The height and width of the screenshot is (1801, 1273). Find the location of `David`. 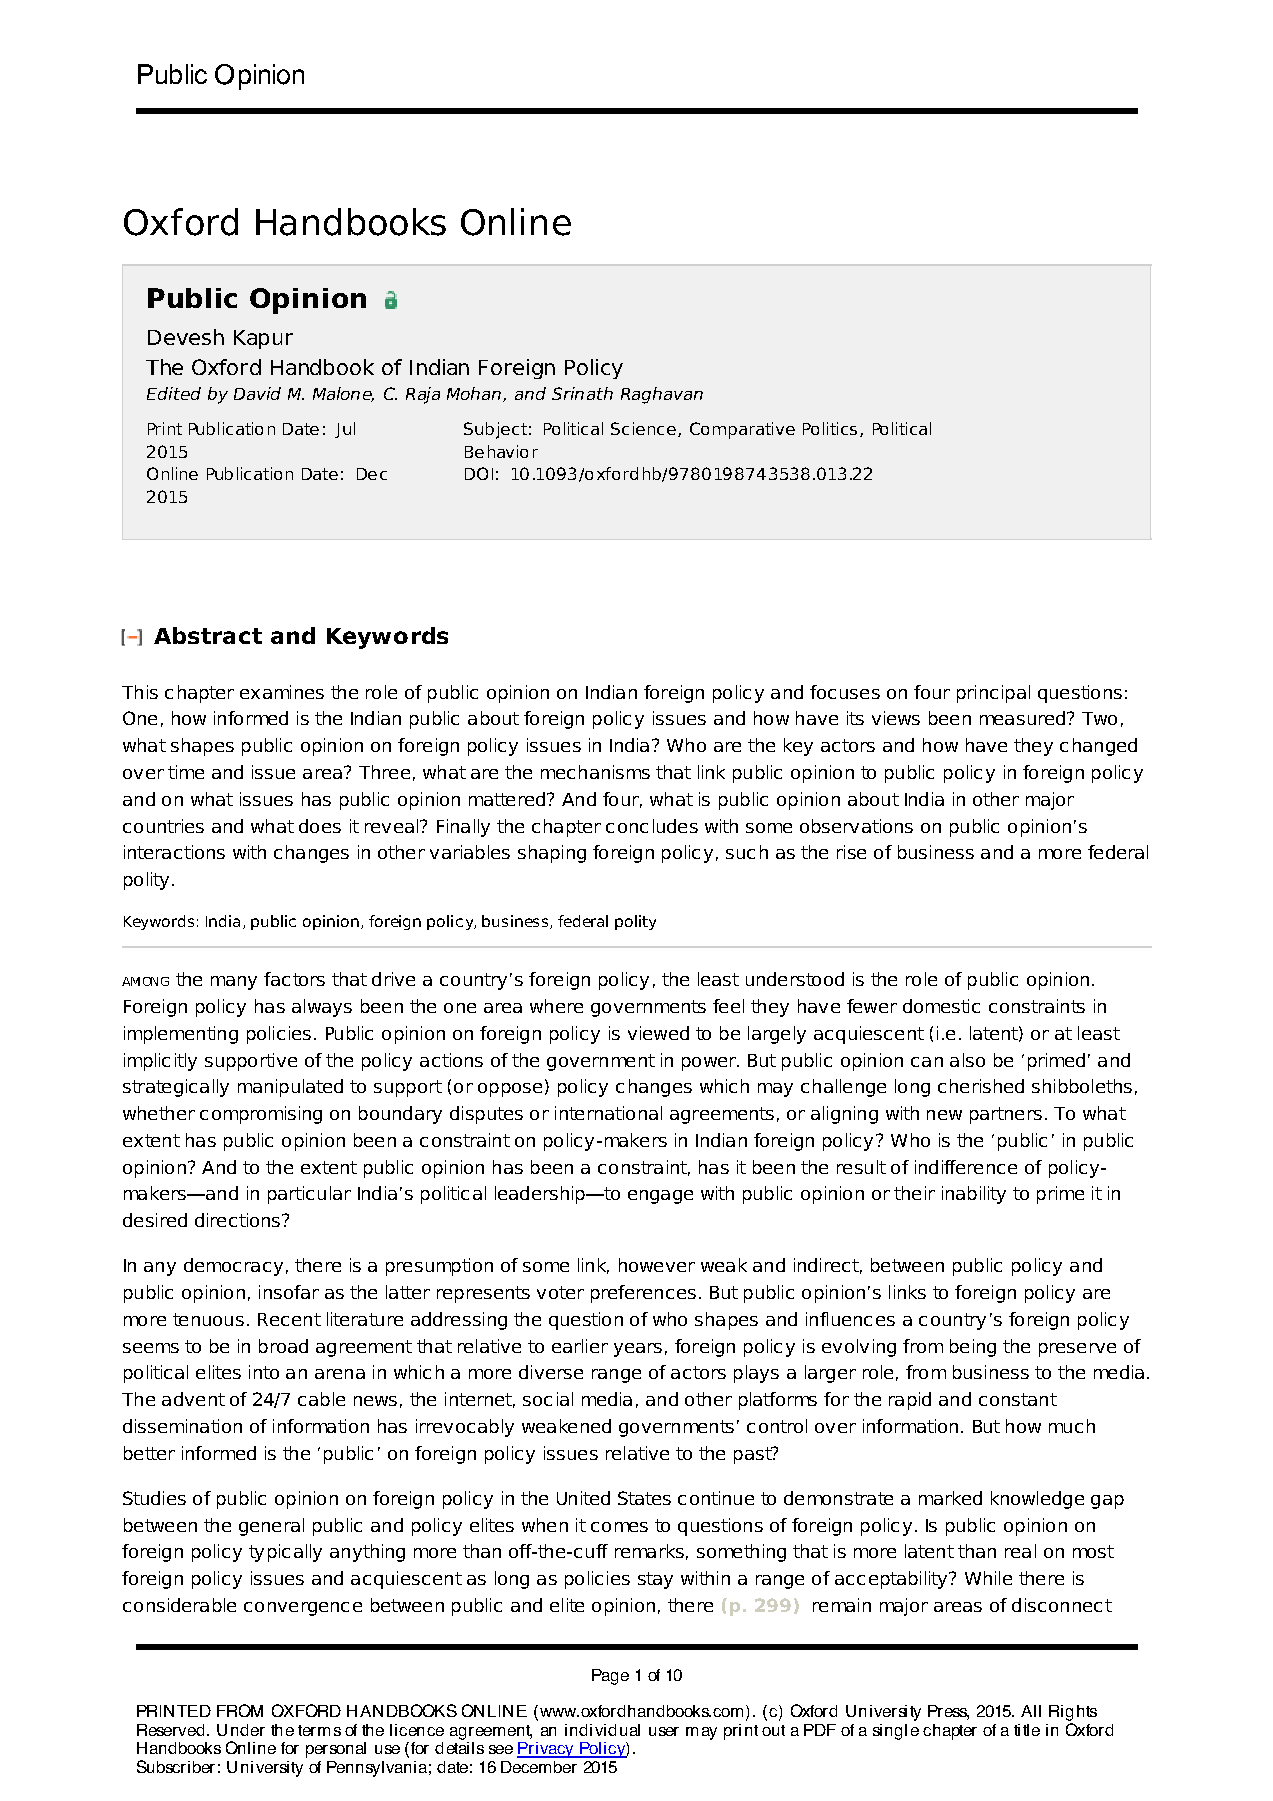

David is located at coordinates (257, 393).
